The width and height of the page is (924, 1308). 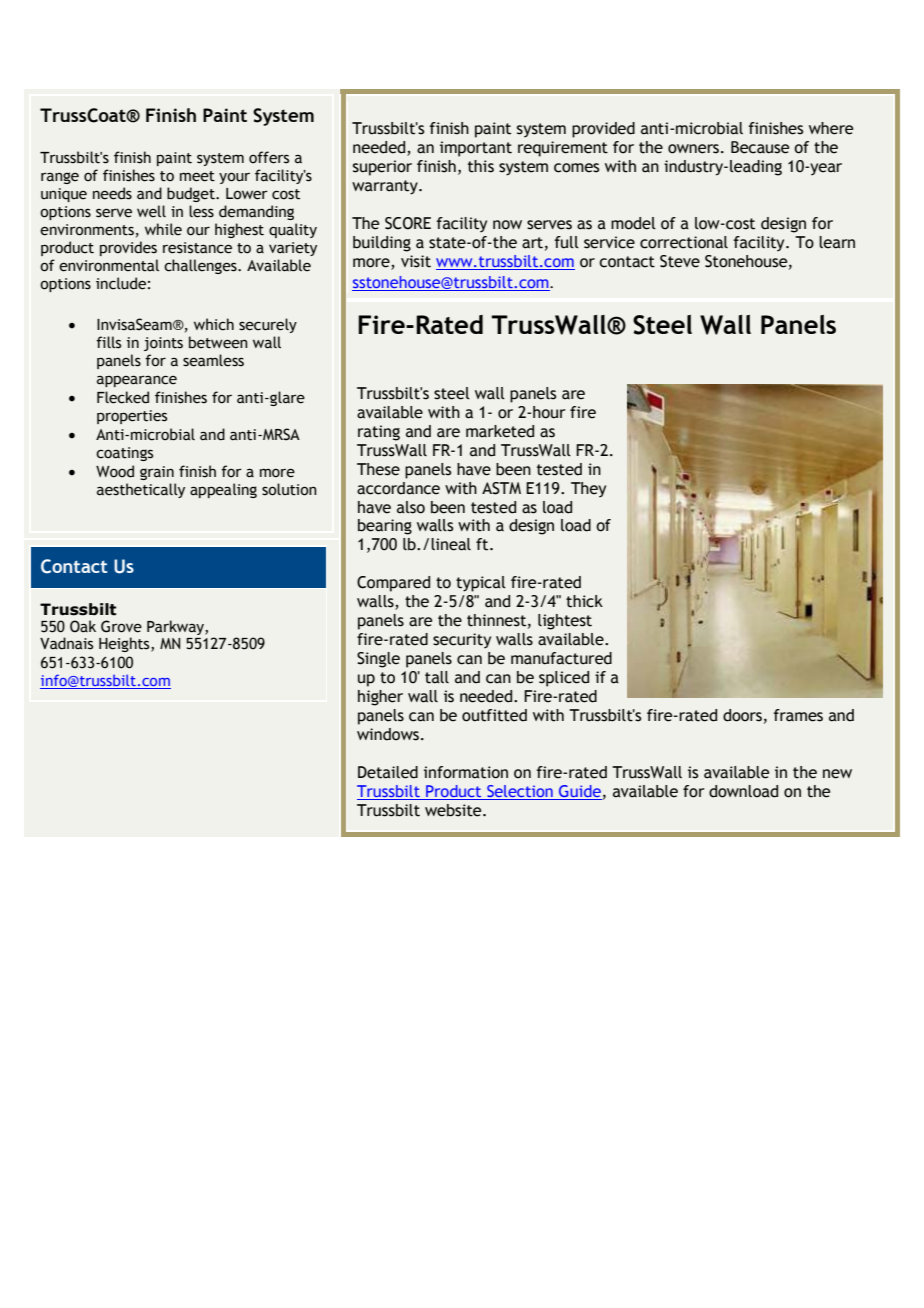 I want to click on new, so click(x=837, y=774).
